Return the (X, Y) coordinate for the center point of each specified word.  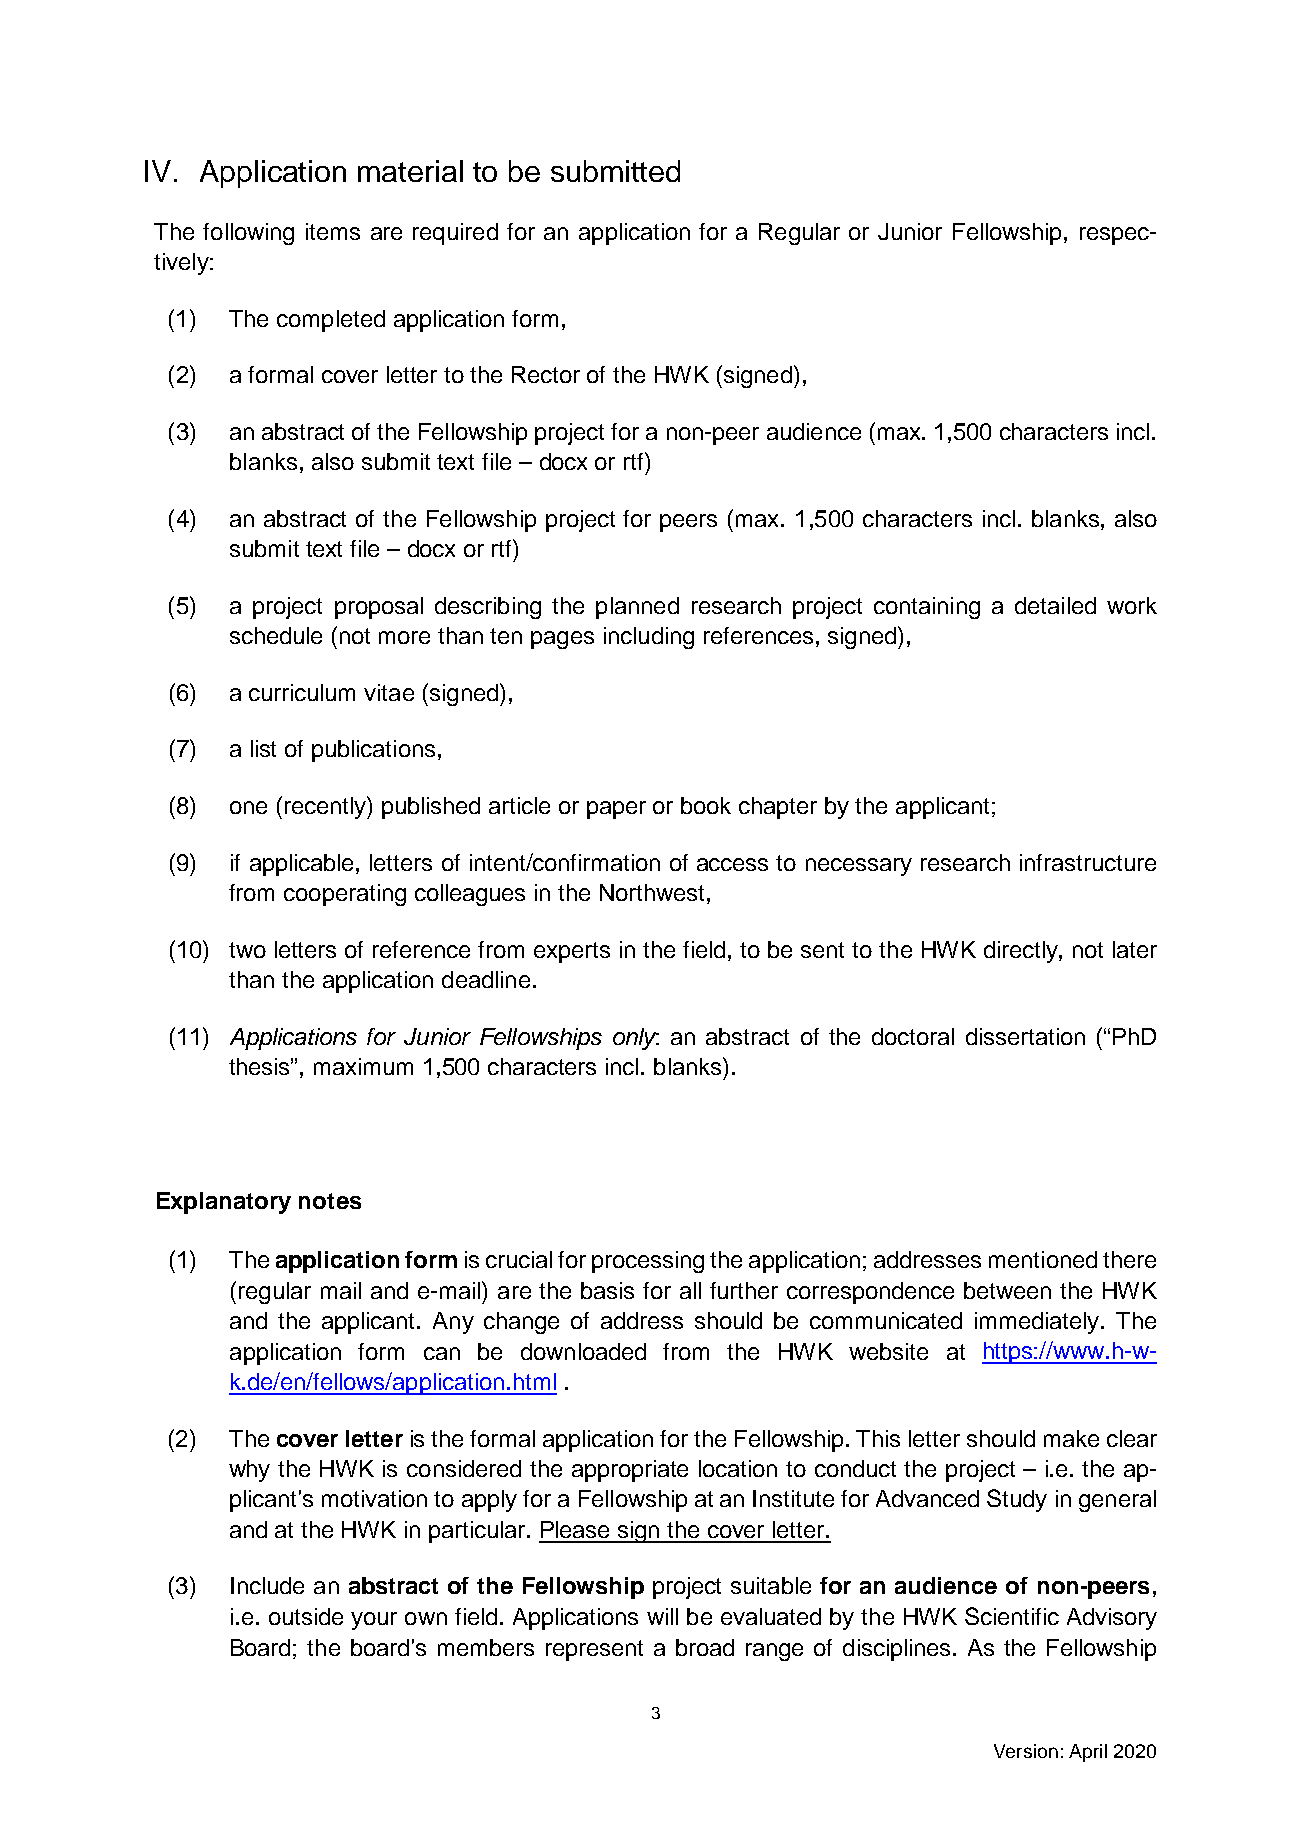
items (333, 231)
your (374, 1621)
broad (705, 1647)
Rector (546, 374)
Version (1026, 1751)
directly (1022, 952)
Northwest (652, 892)
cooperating (345, 895)
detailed (1055, 605)
